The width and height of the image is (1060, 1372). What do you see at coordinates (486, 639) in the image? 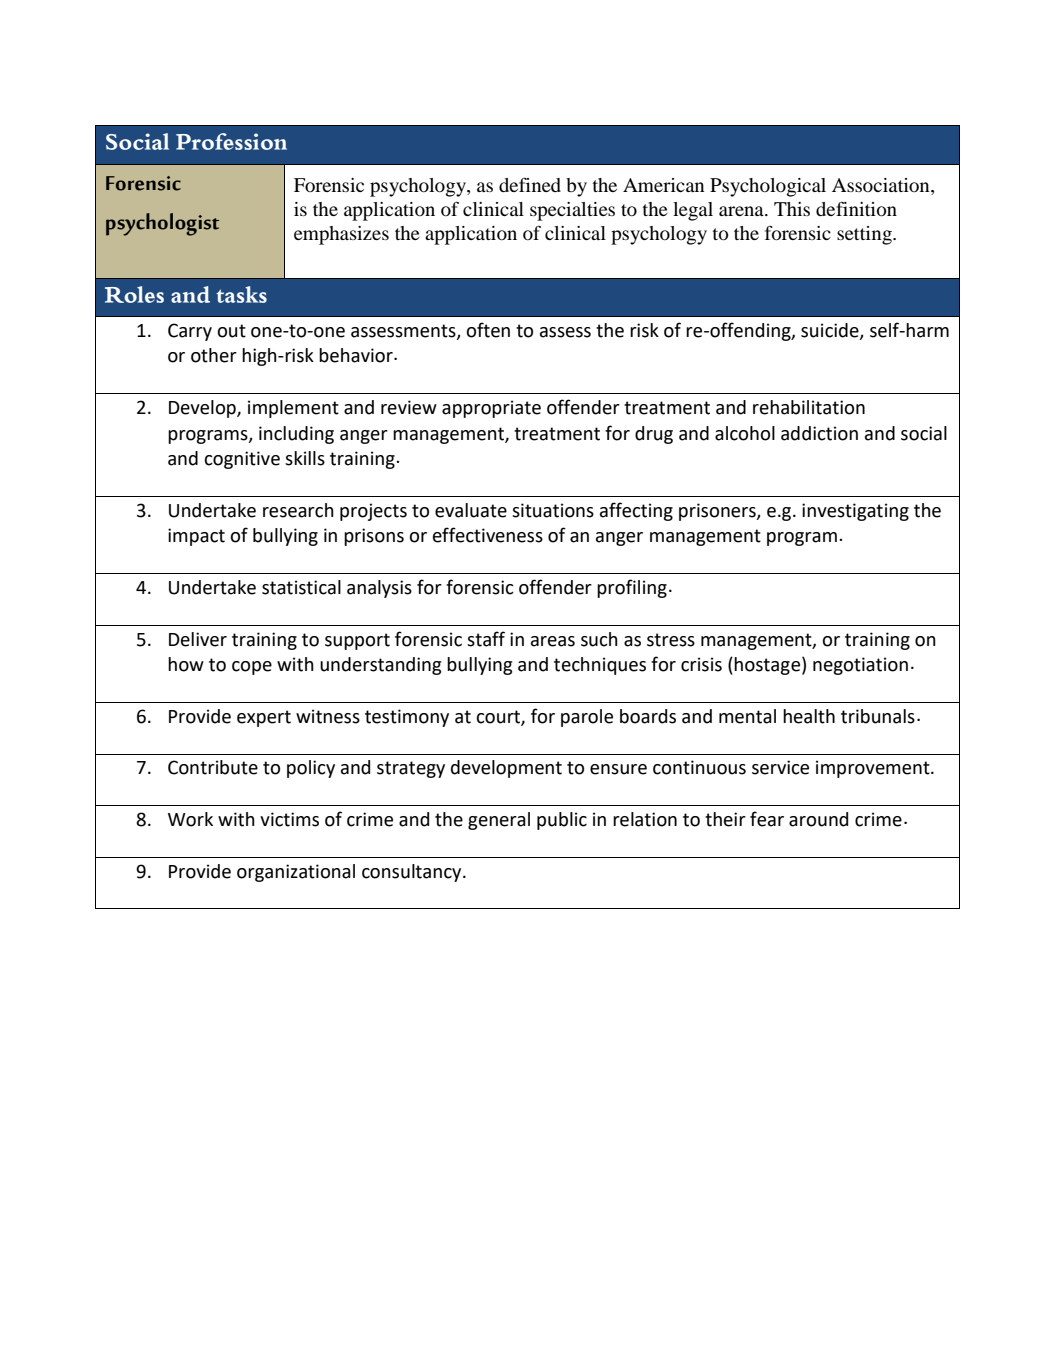
I see `staff` at bounding box center [486, 639].
